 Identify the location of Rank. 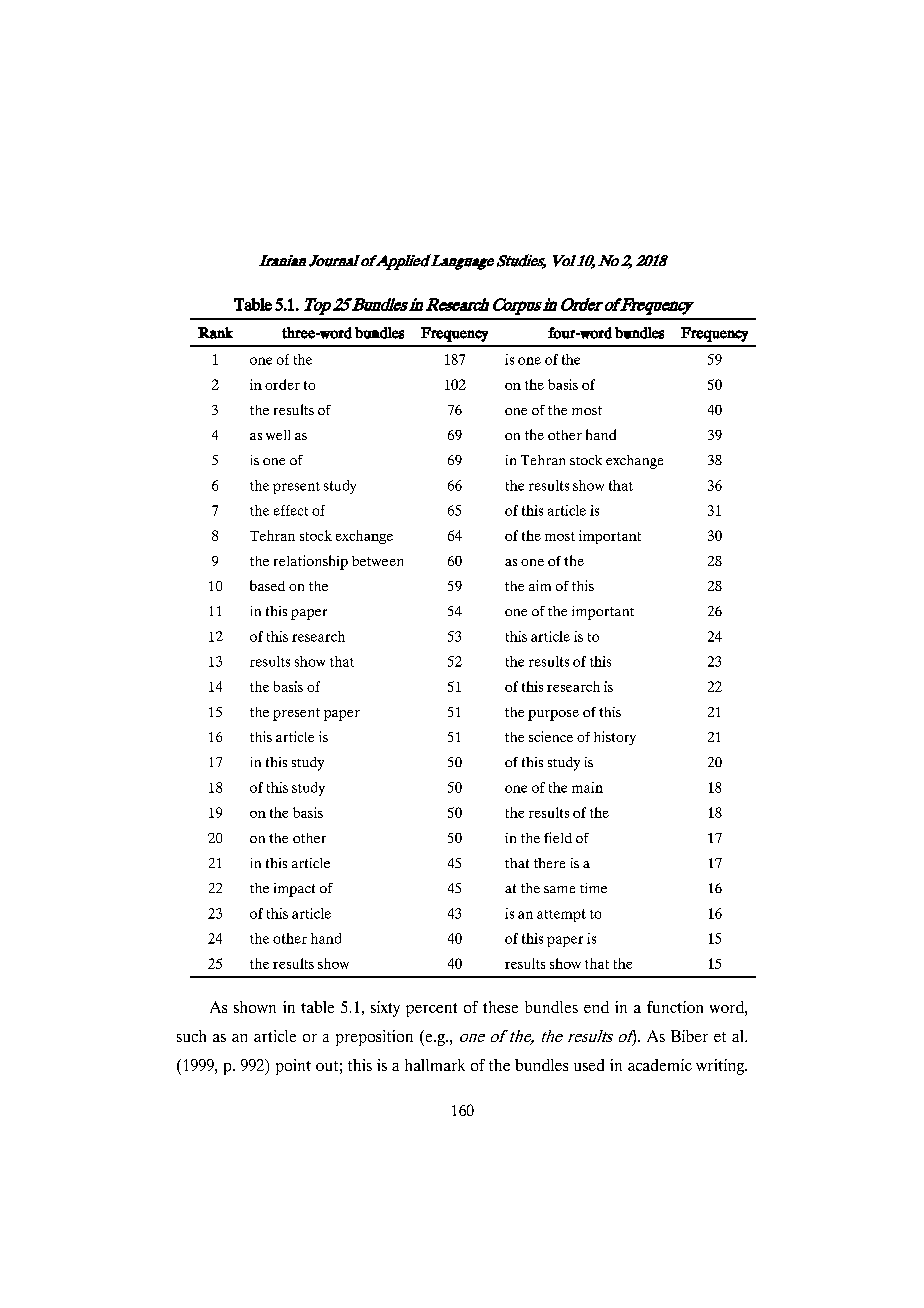
(215, 333).
